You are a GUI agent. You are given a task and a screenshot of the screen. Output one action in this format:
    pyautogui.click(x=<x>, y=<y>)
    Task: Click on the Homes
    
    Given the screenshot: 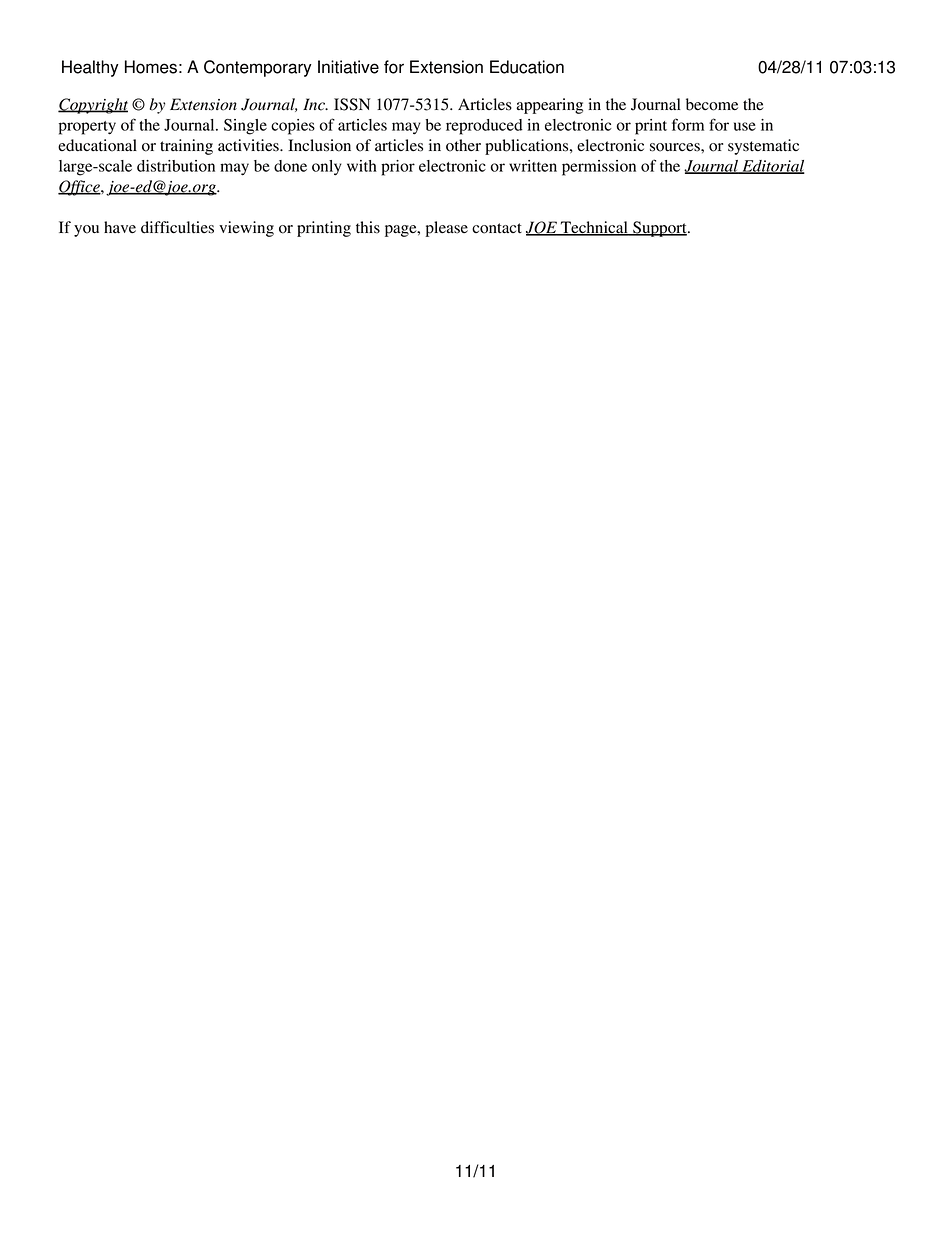 What is the action you would take?
    pyautogui.click(x=151, y=67)
